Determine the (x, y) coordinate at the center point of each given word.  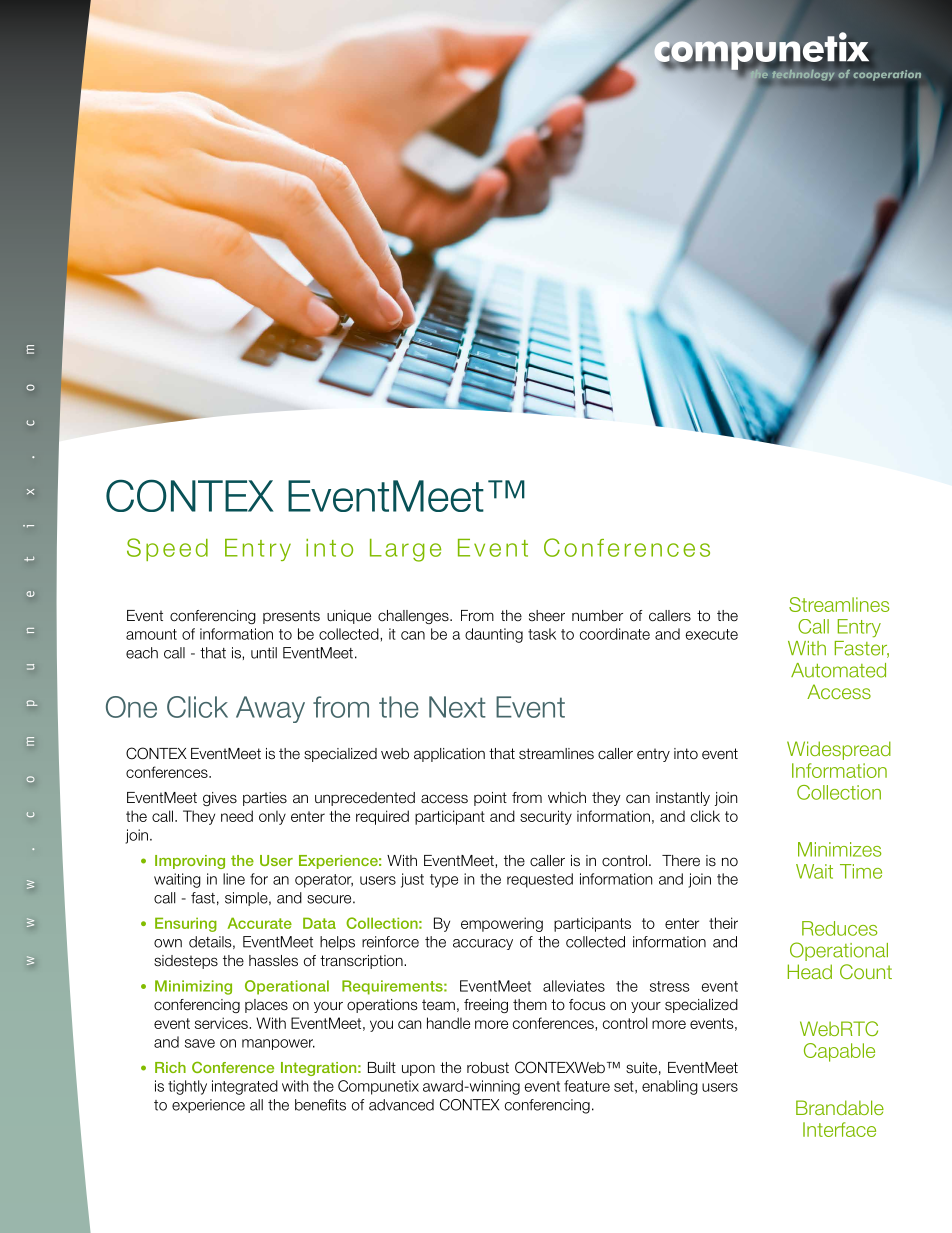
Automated (838, 670)
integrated (245, 1087)
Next (457, 707)
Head (810, 971)
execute (712, 634)
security (546, 817)
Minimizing (193, 987)
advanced (401, 1105)
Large (405, 550)
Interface (839, 1129)
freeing (486, 1006)
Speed (167, 549)
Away (270, 709)
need (237, 816)
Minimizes (839, 849)
